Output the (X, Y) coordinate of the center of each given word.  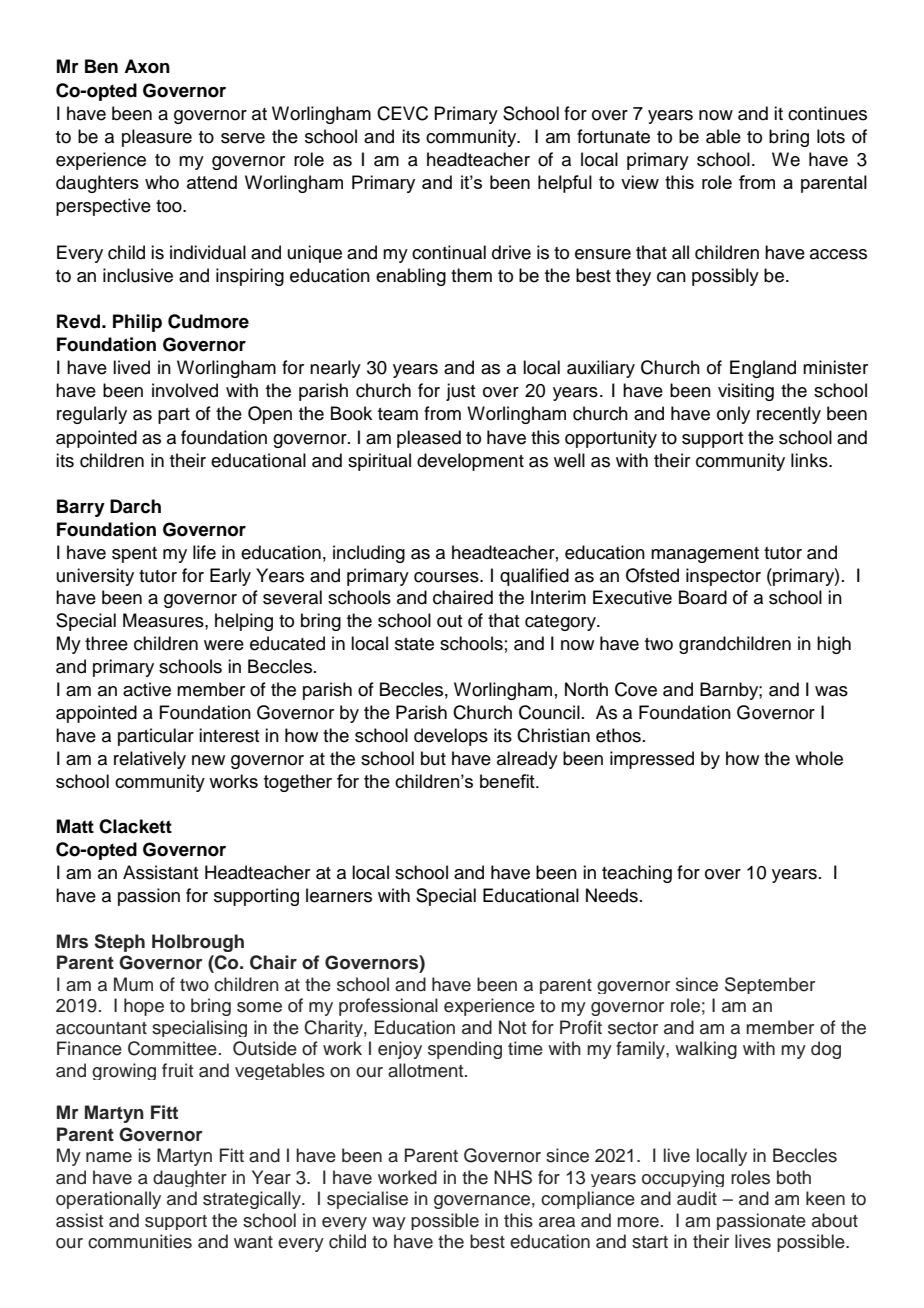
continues (827, 113)
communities (140, 1241)
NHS (513, 1177)
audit (697, 1198)
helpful (565, 184)
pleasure (157, 138)
